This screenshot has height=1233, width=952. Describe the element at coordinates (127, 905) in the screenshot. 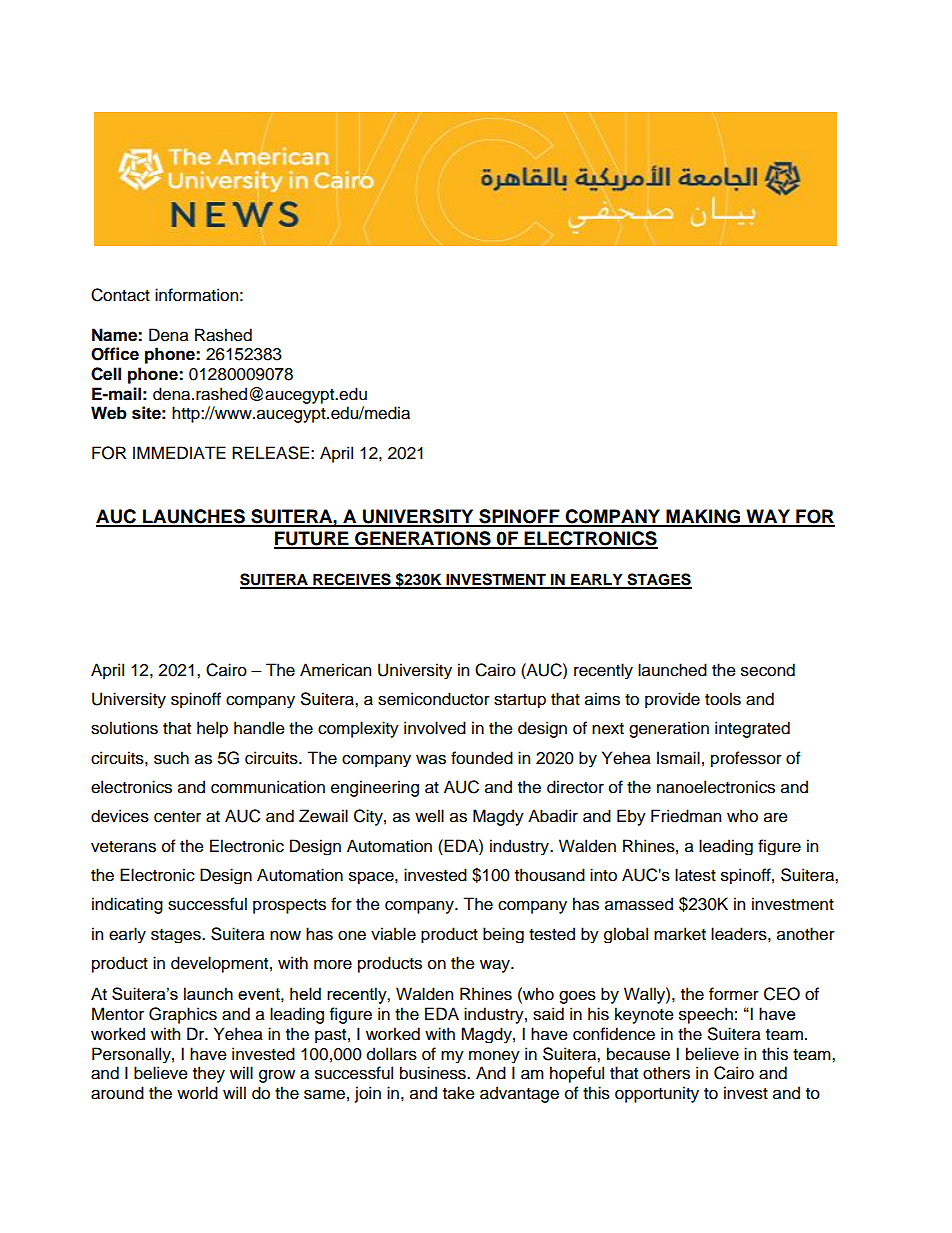

I see `indicating` at that location.
